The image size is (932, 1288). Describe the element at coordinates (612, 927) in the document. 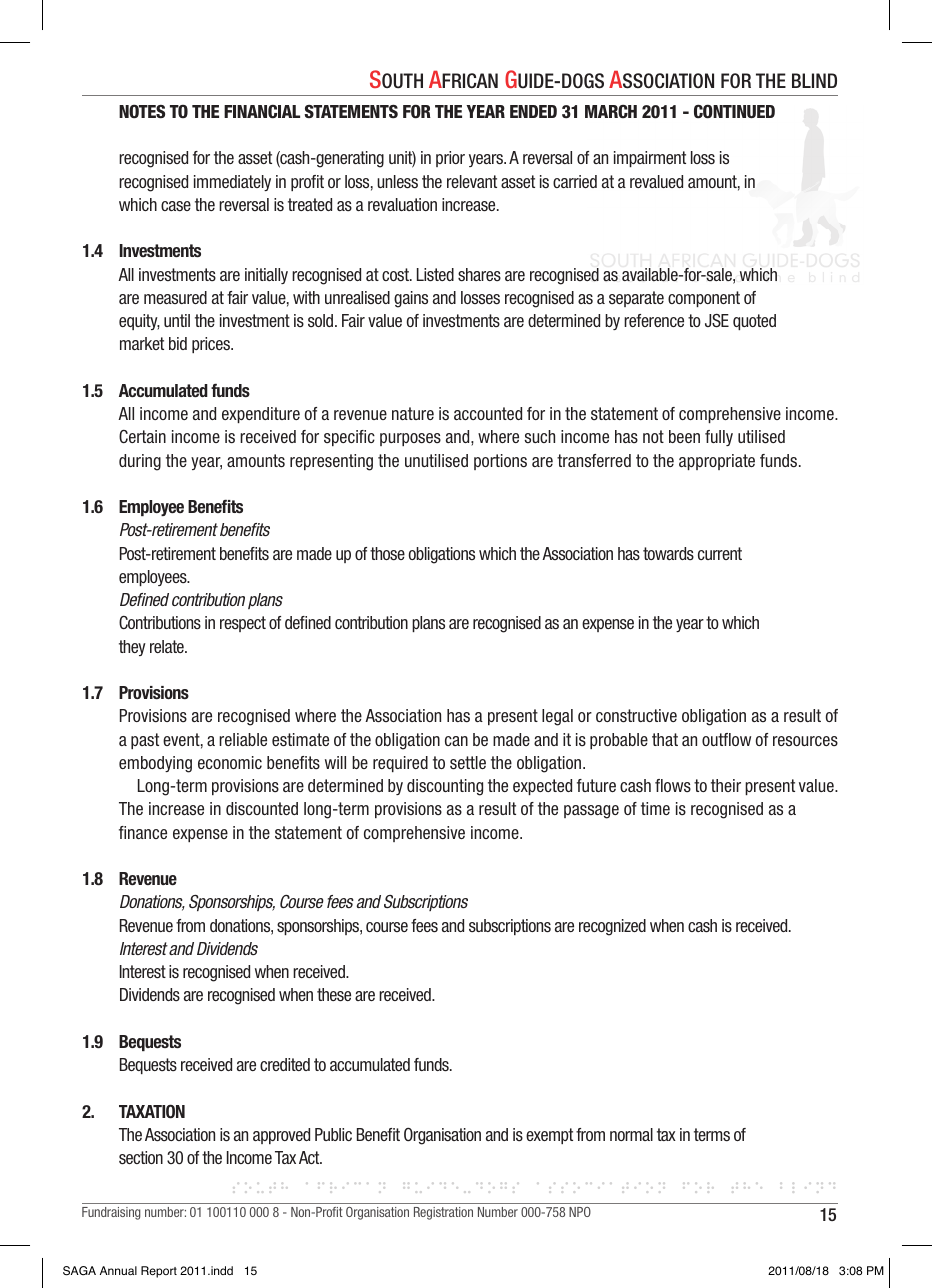

I see `recognized` at that location.
